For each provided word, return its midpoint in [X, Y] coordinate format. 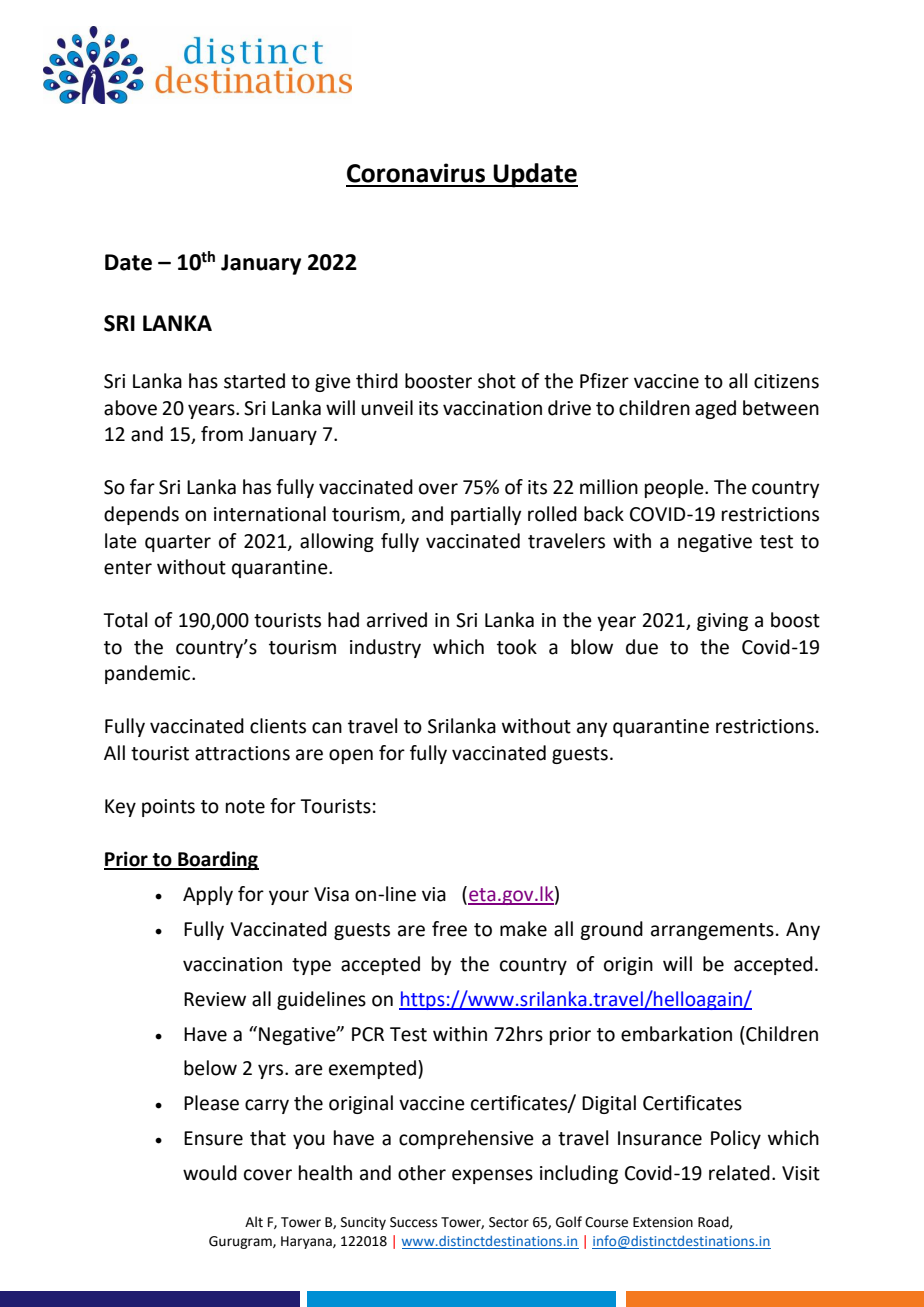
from [222, 434]
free [449, 929]
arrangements [712, 931]
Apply [208, 895]
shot [497, 381]
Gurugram [241, 1242]
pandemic [149, 674]
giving [722, 622]
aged [715, 409]
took [517, 647]
